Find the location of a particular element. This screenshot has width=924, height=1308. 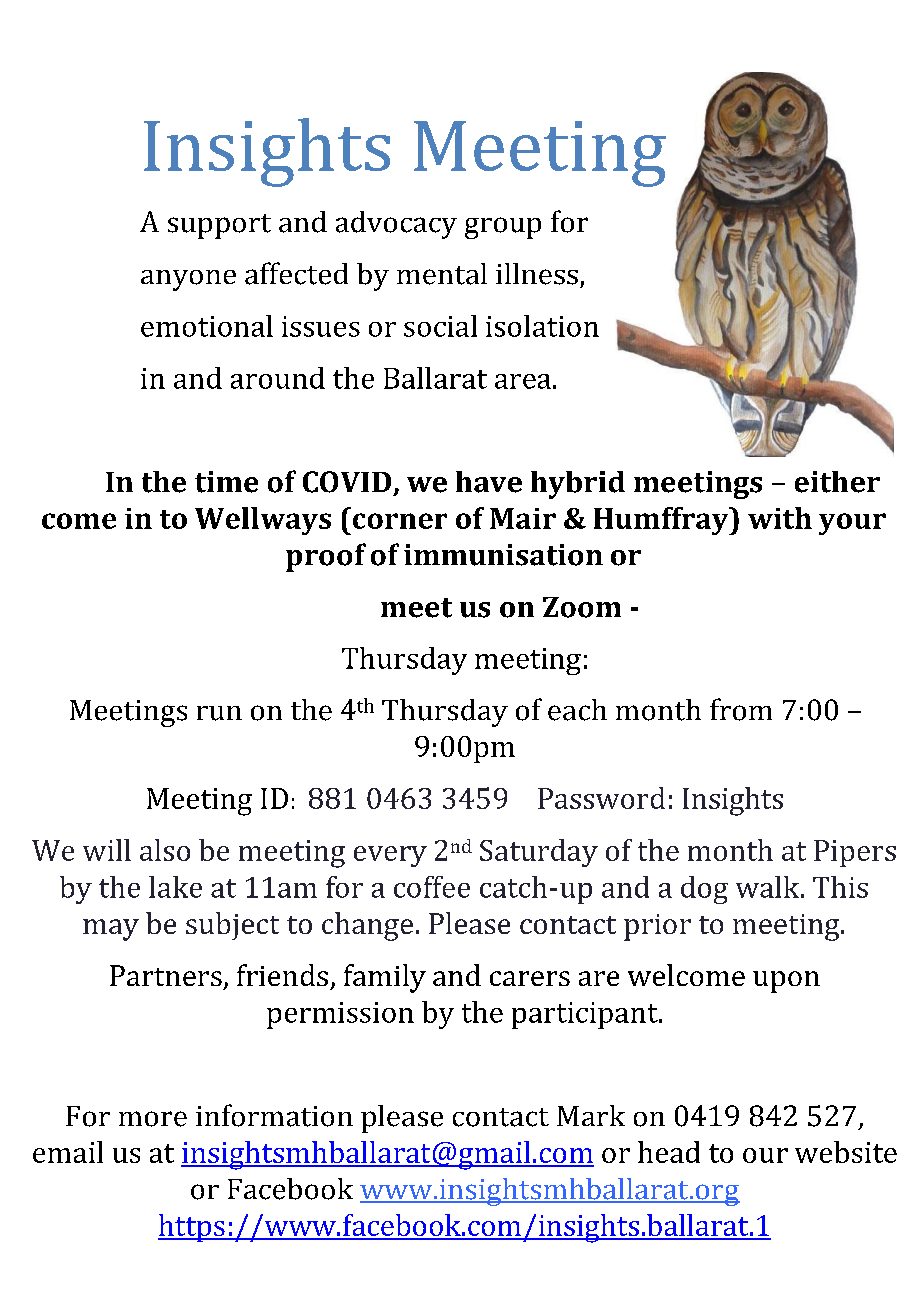

lake is located at coordinates (175, 887).
